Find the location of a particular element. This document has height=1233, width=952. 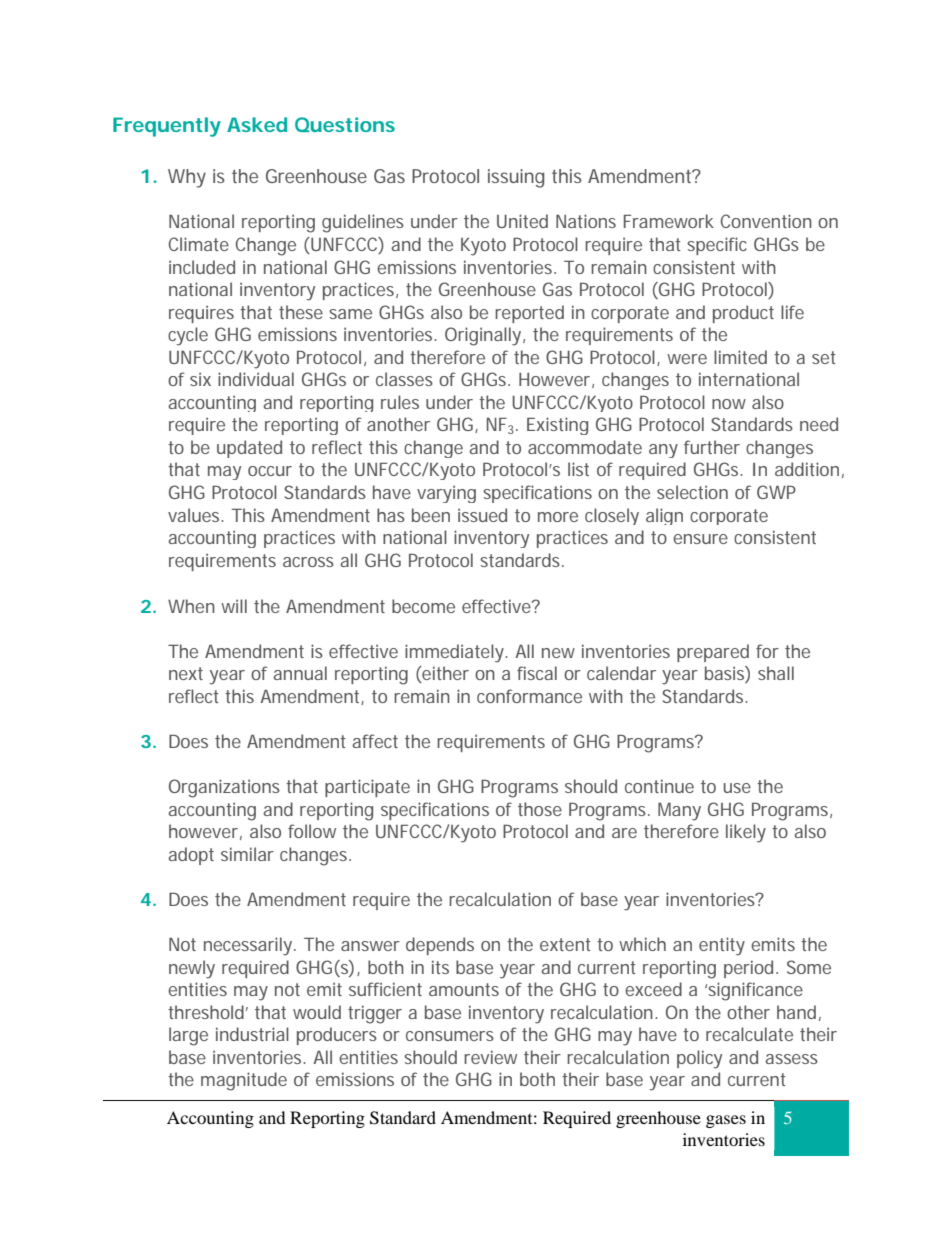

prepared is located at coordinates (713, 653).
